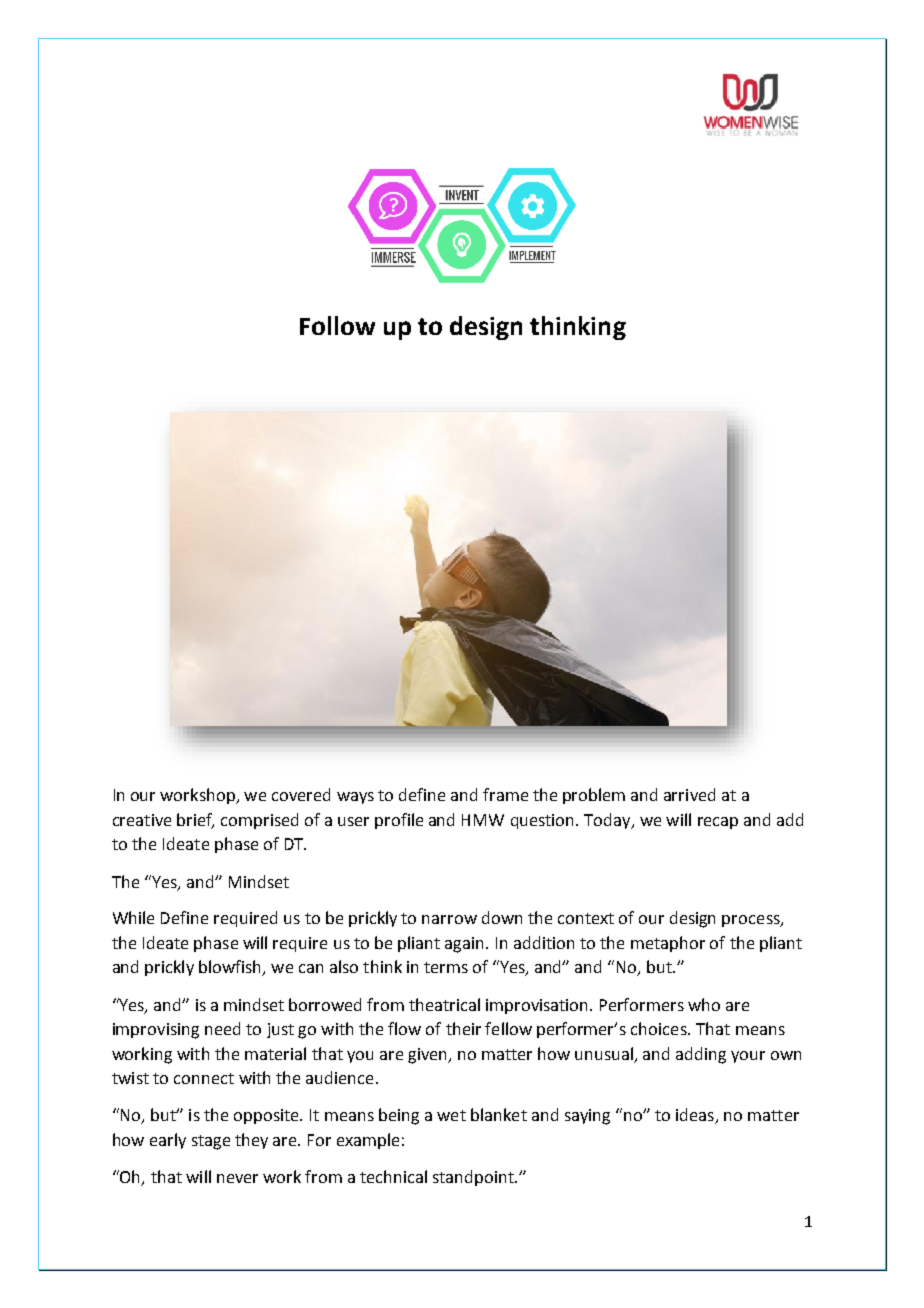 Image resolution: width=924 pixels, height=1308 pixels. What do you see at coordinates (399, 821) in the screenshot?
I see `profile` at bounding box center [399, 821].
